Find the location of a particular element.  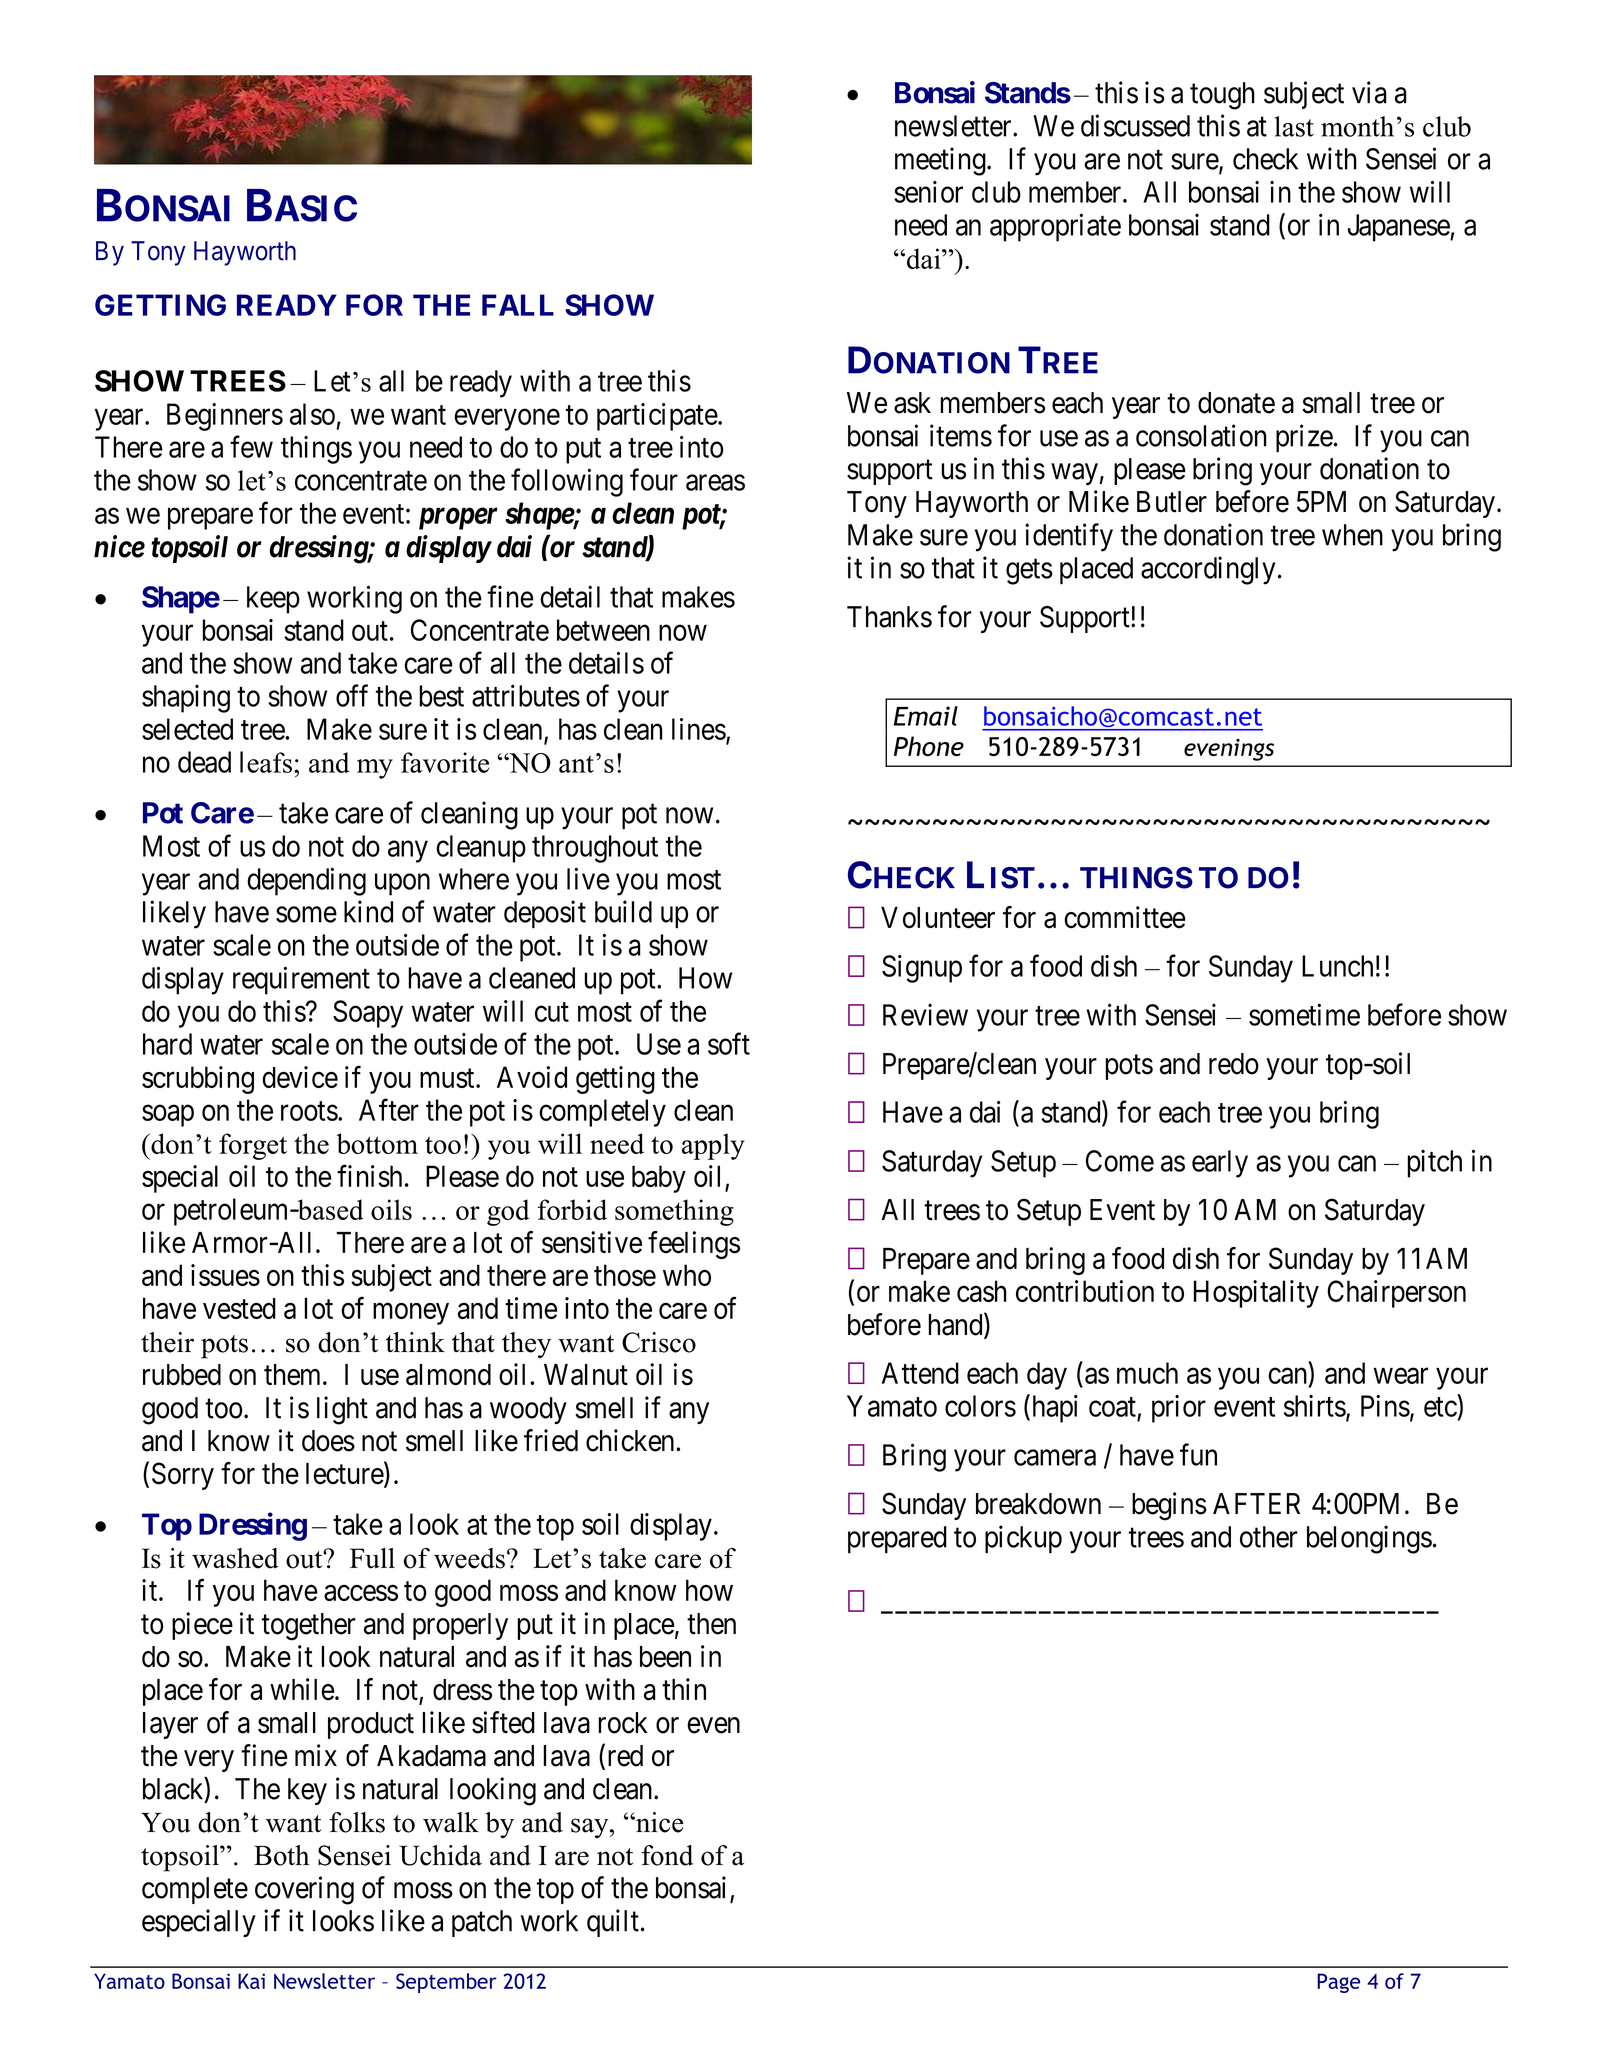

FALL is located at coordinates (518, 305).
